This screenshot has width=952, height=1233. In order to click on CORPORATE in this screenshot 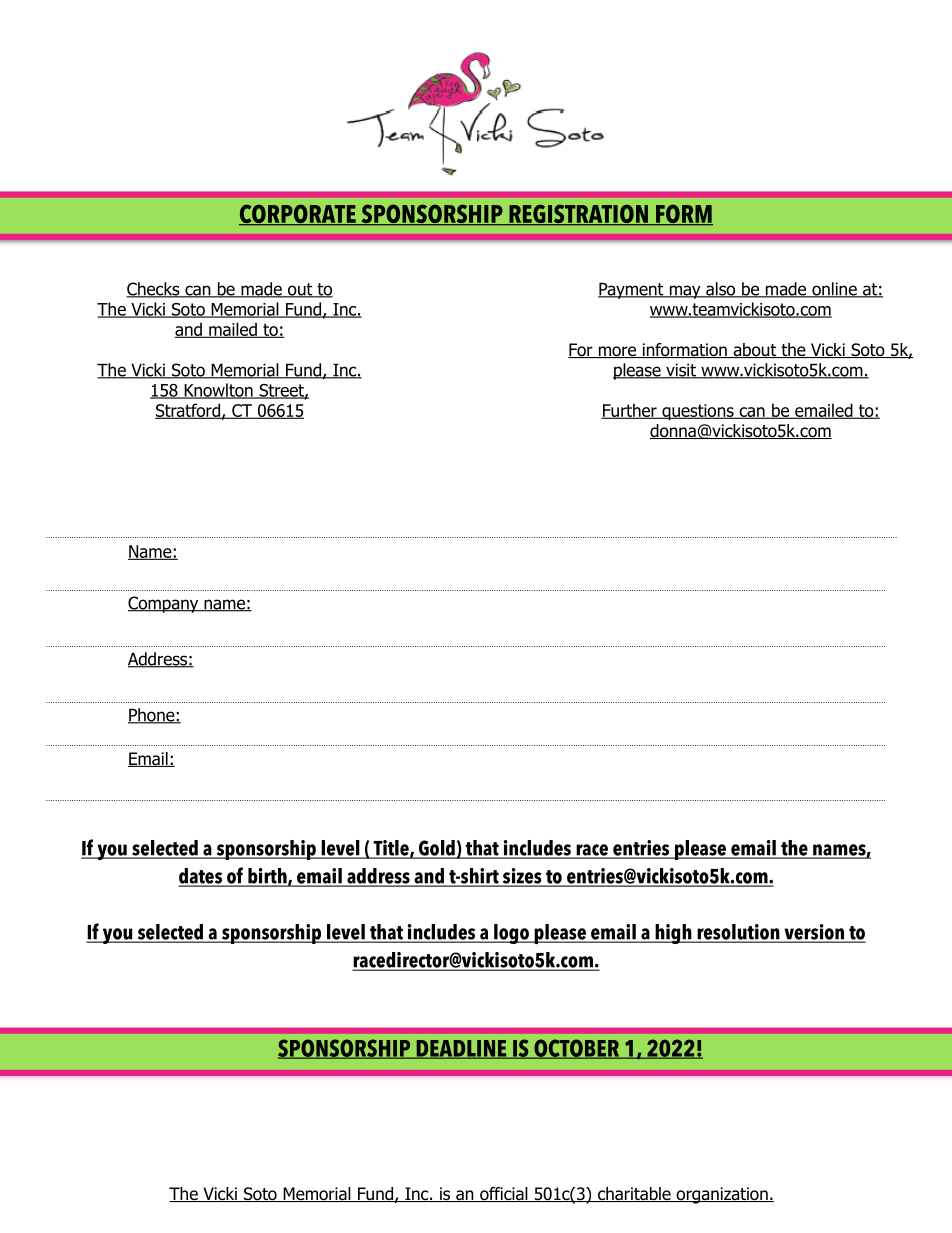, I will do `click(298, 215)`.
